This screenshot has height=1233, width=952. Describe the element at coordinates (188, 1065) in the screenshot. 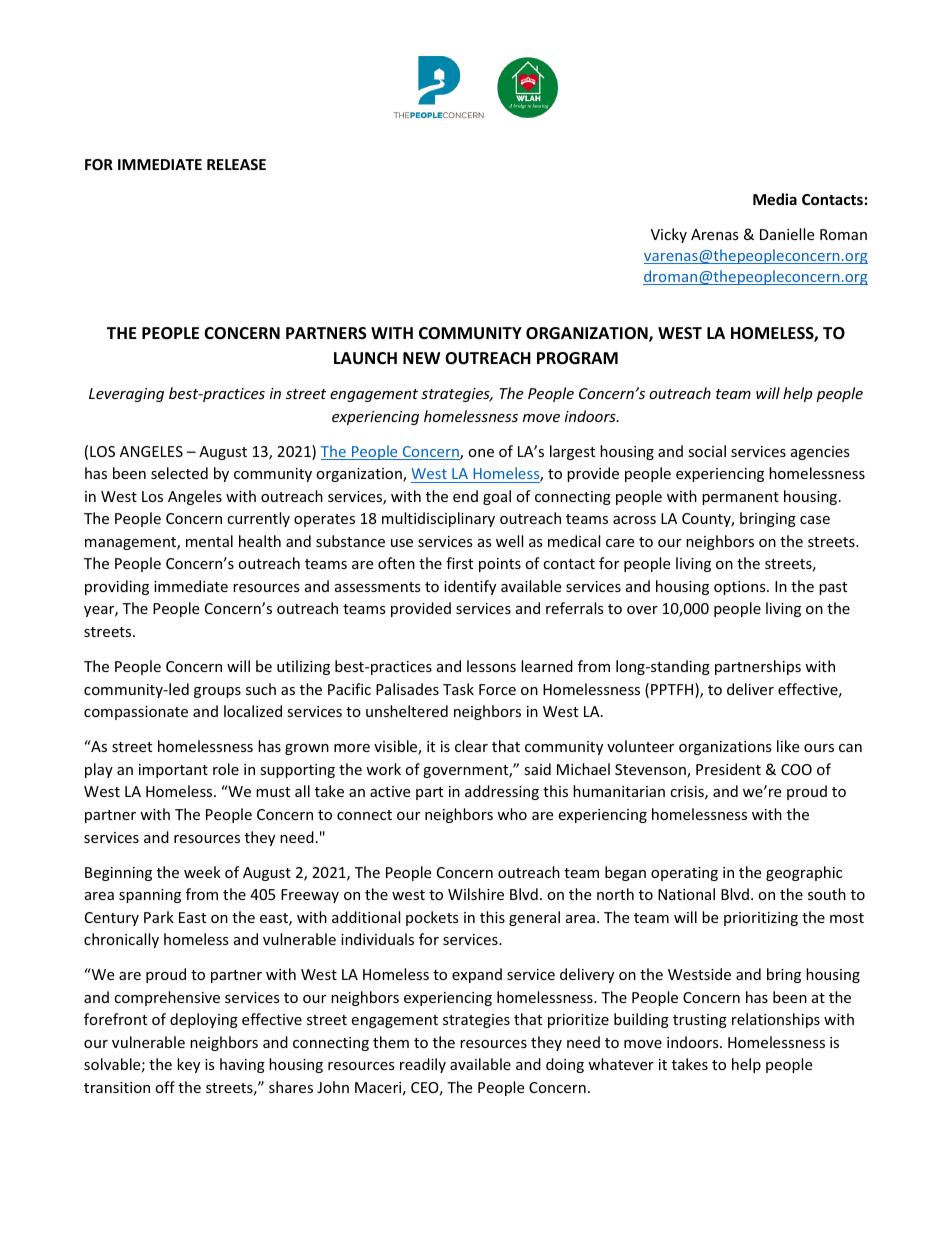

I see `key` at that location.
